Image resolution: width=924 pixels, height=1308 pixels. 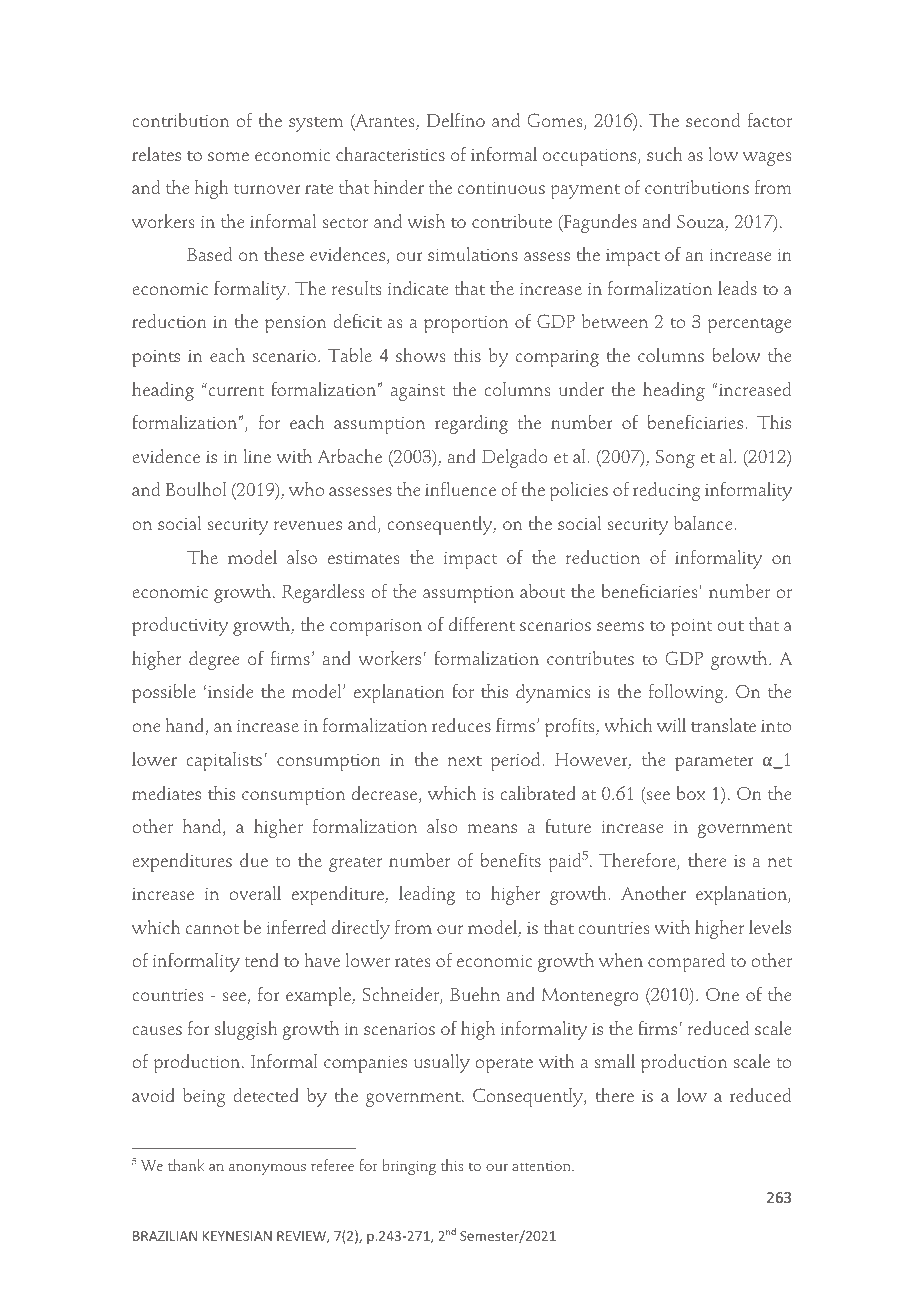 I want to click on continuous, so click(x=501, y=188).
